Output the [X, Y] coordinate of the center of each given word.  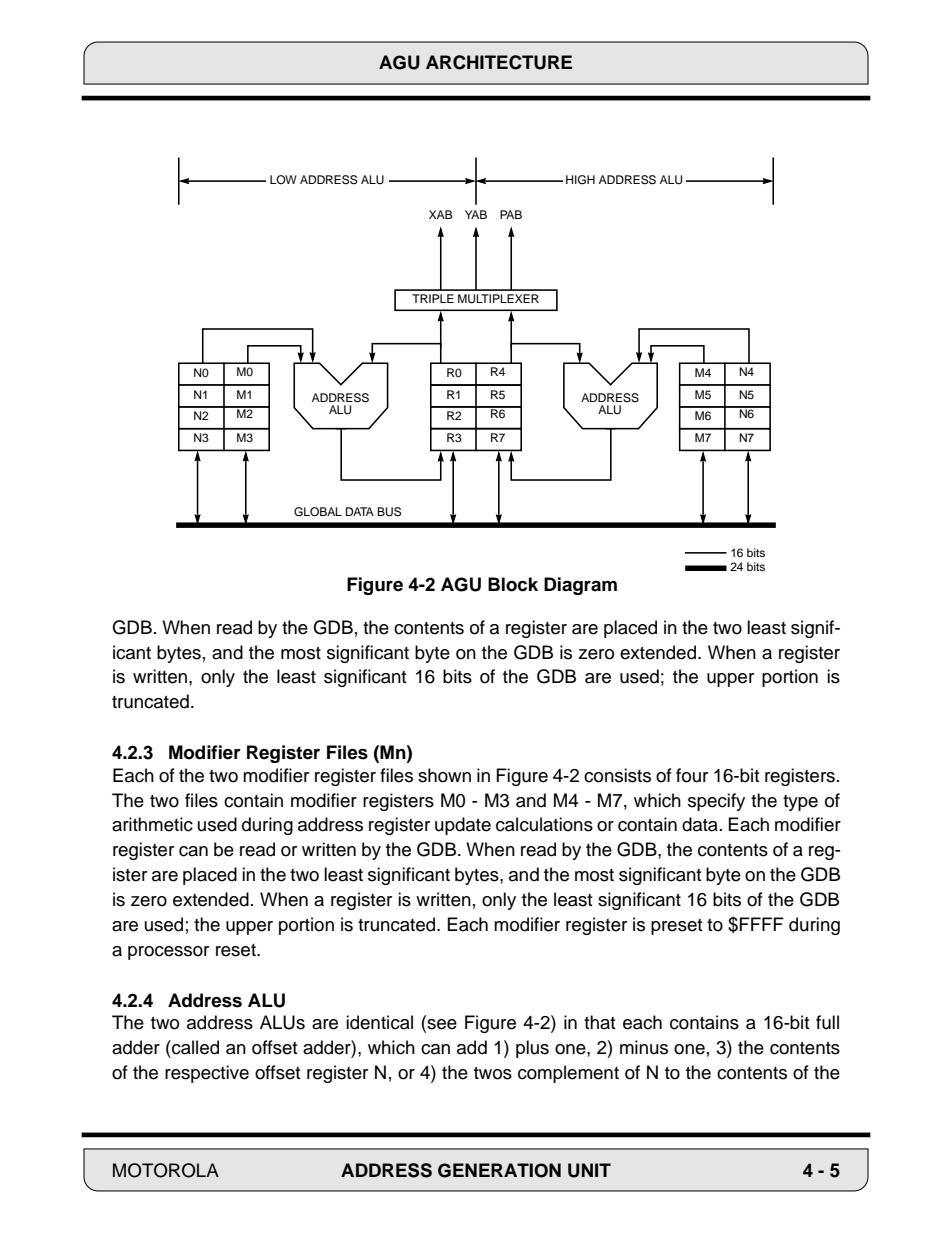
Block [513, 584]
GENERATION [499, 1170]
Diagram [580, 586]
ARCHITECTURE [499, 62]
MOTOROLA [166, 1170]
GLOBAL [318, 512]
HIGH [580, 180]
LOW [283, 180]
